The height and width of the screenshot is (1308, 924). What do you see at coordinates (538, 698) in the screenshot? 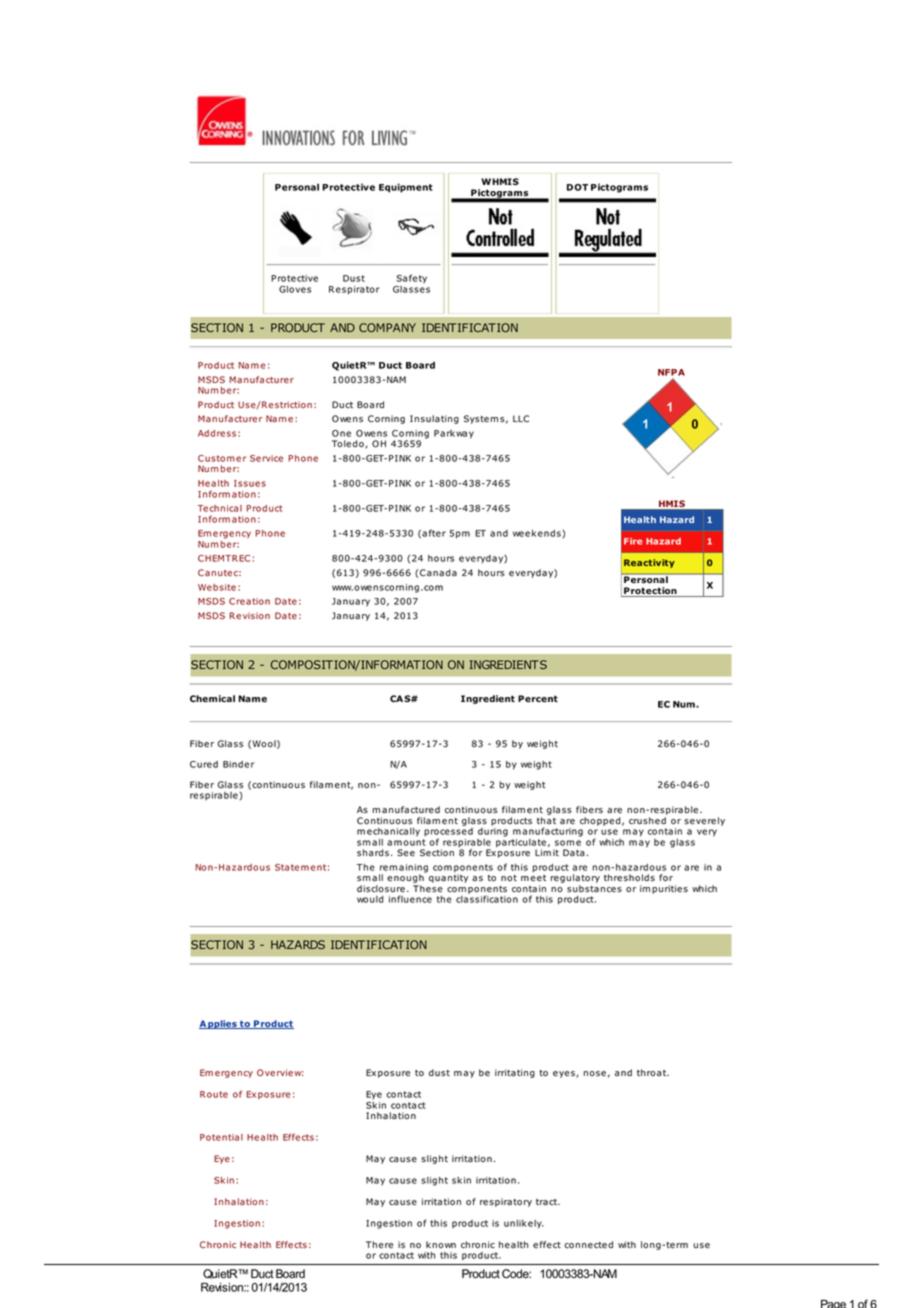
I see `Percent` at bounding box center [538, 698].
